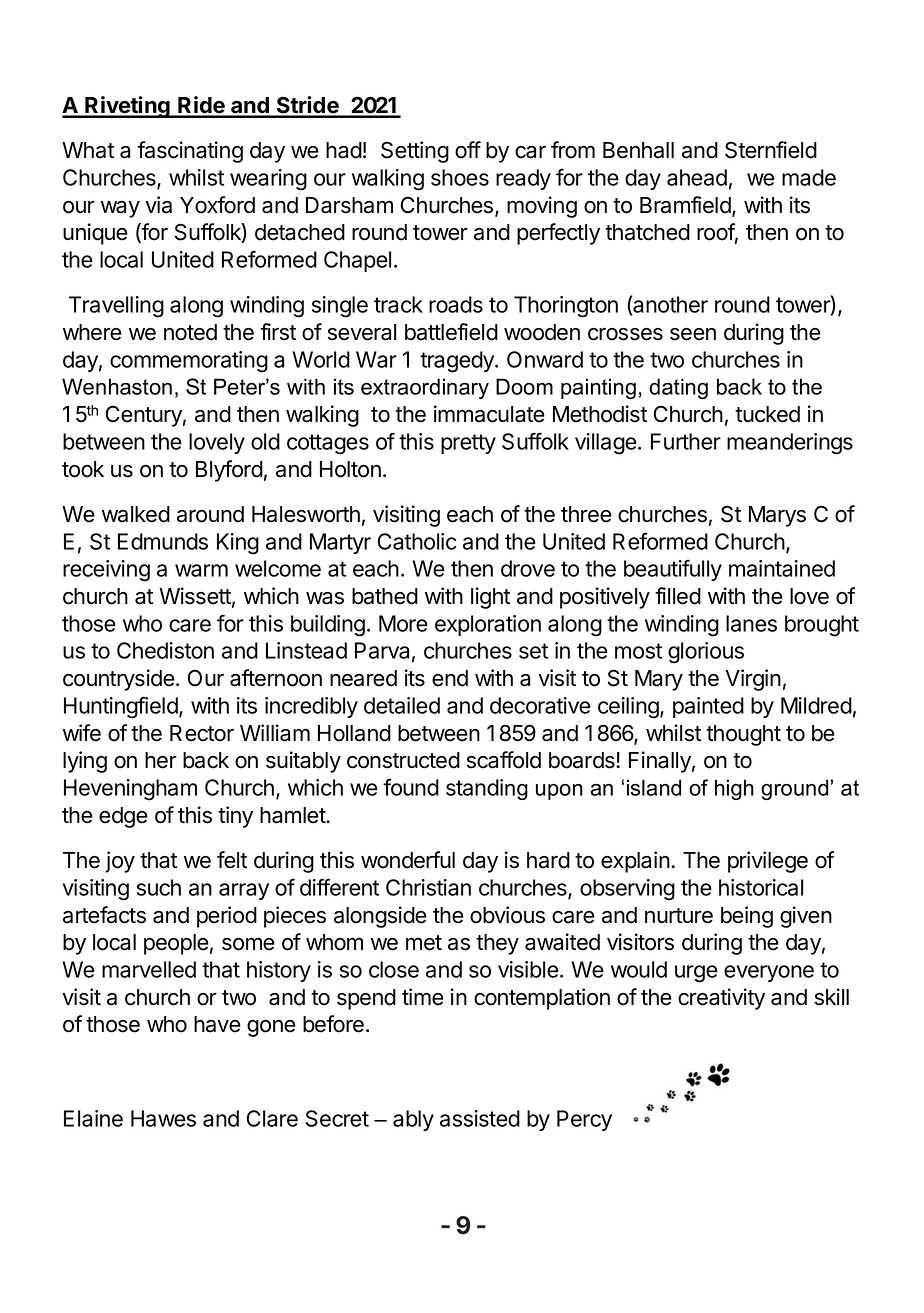  I want to click on assisted, so click(480, 1118).
